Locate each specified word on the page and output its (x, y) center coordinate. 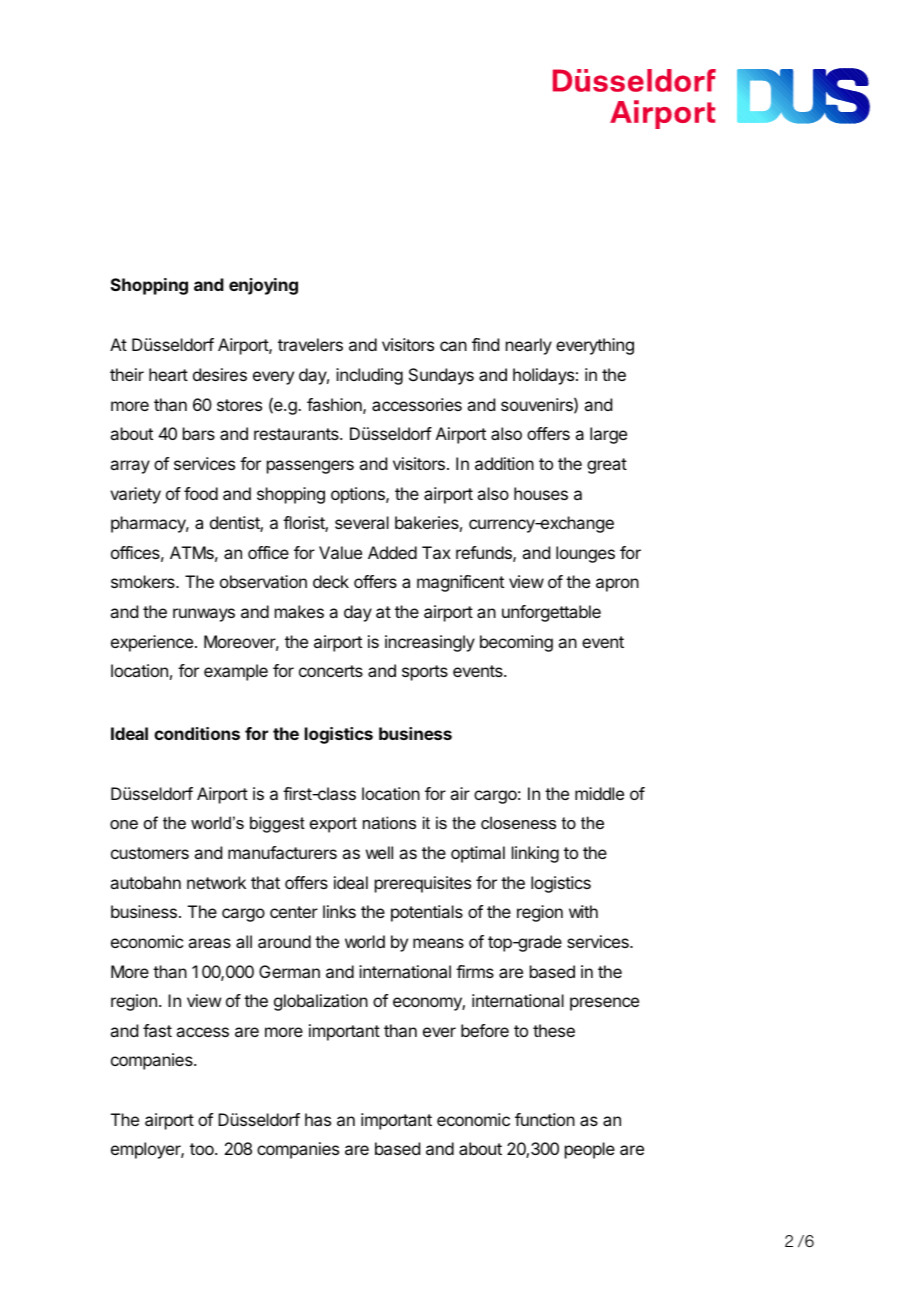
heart (168, 374)
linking (535, 854)
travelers (310, 344)
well (379, 852)
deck (331, 581)
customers (150, 853)
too (203, 1149)
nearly (529, 346)
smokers (144, 581)
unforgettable (551, 613)
